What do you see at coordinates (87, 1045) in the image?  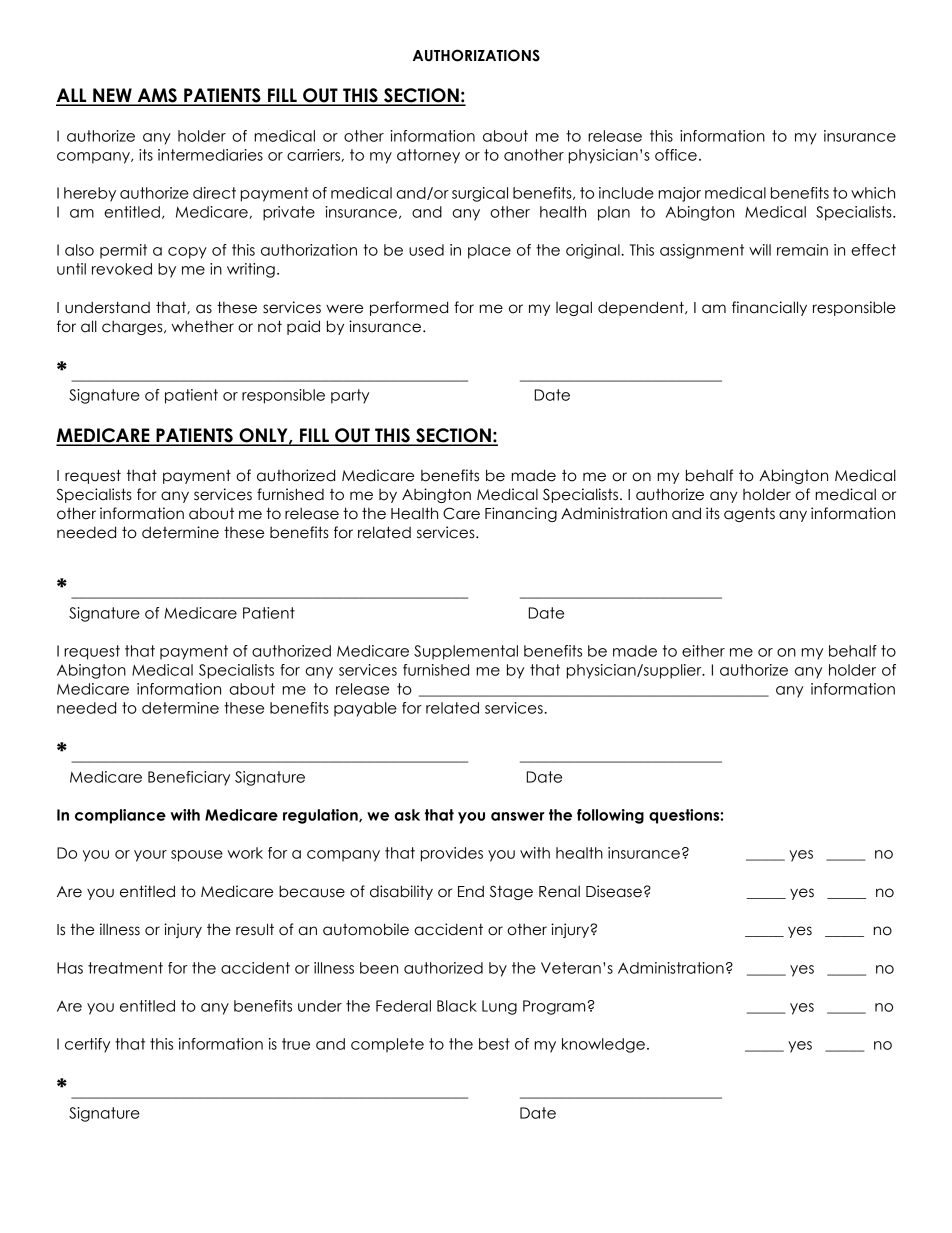 I see `certify` at bounding box center [87, 1045].
